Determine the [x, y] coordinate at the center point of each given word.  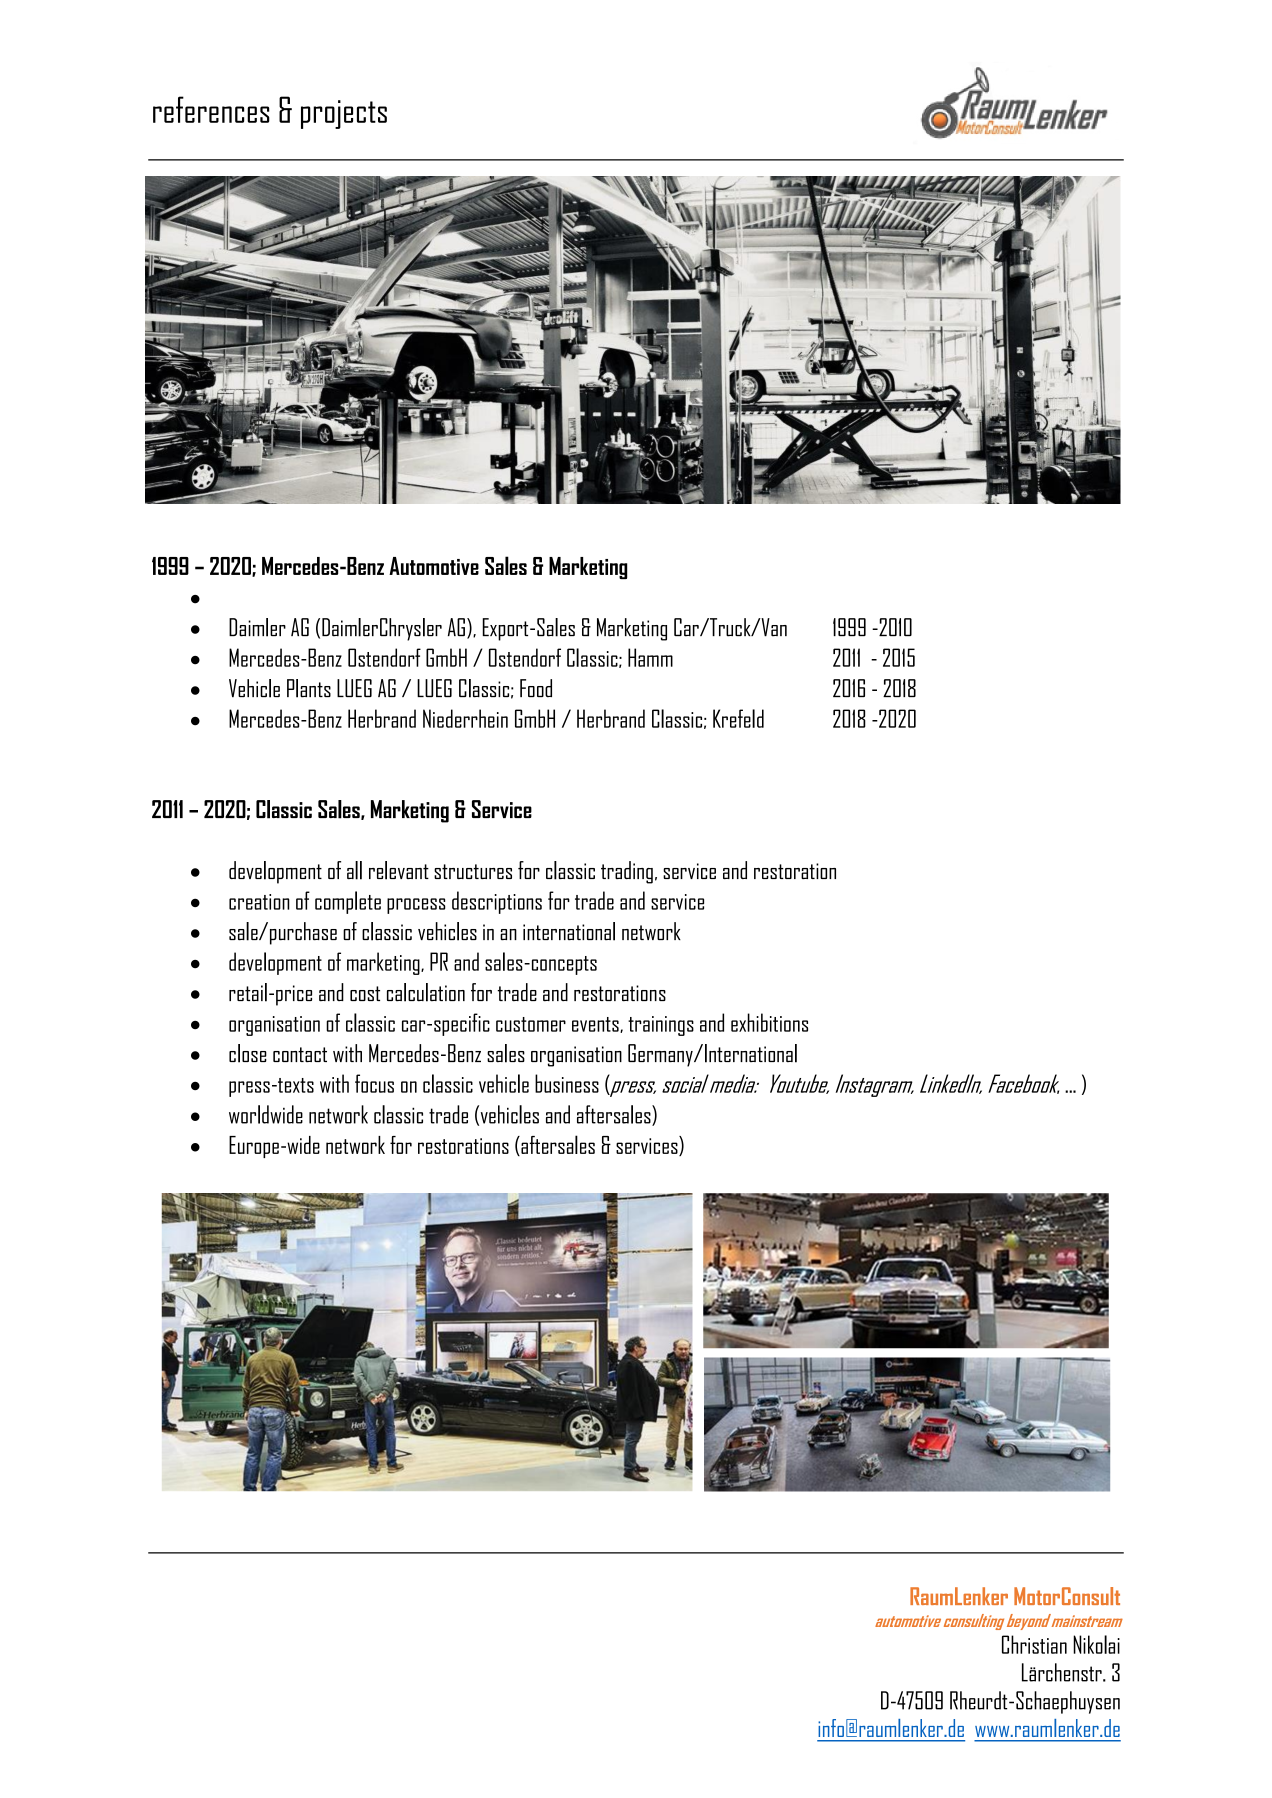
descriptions [497, 902]
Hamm [650, 657]
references [211, 109]
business [567, 1083]
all [354, 870]
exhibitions [769, 1022]
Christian [1034, 1644]
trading [627, 872]
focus [374, 1083]
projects [344, 114]
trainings [661, 1026]
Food [536, 688]
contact [300, 1054]
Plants [309, 688]
